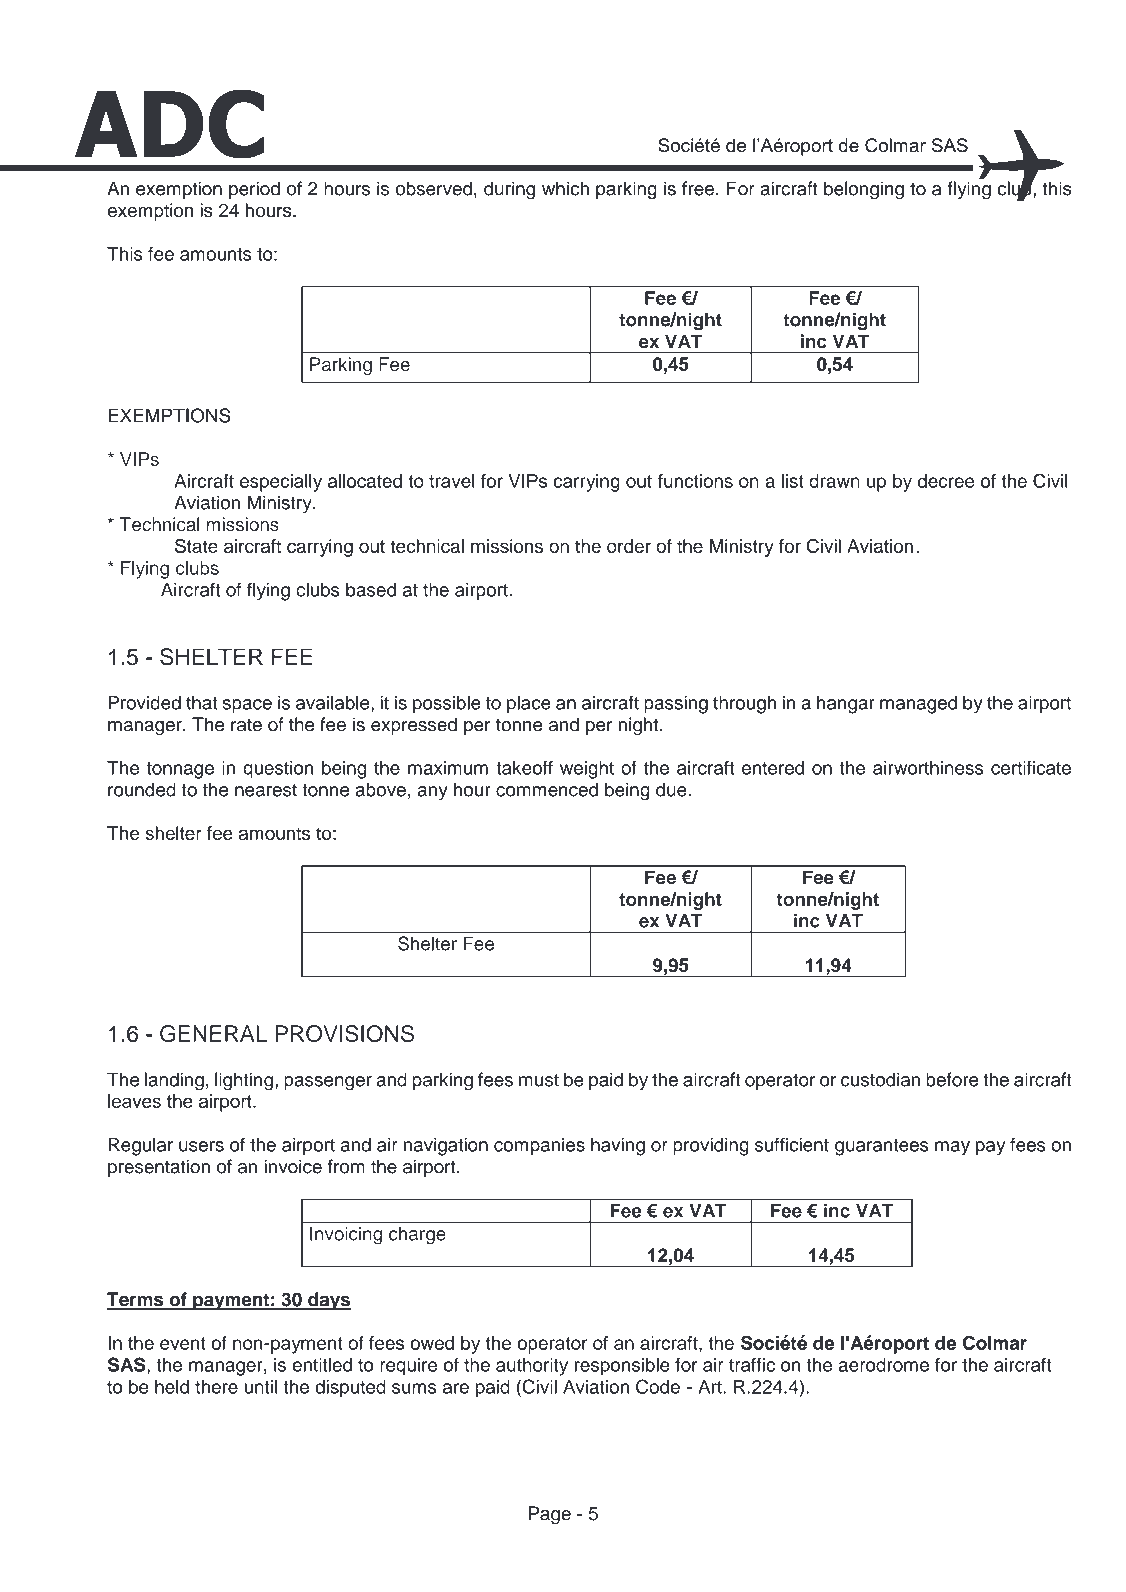 This screenshot has height=1592, width=1126. Describe the element at coordinates (864, 190) in the screenshot. I see `belonging` at that location.
